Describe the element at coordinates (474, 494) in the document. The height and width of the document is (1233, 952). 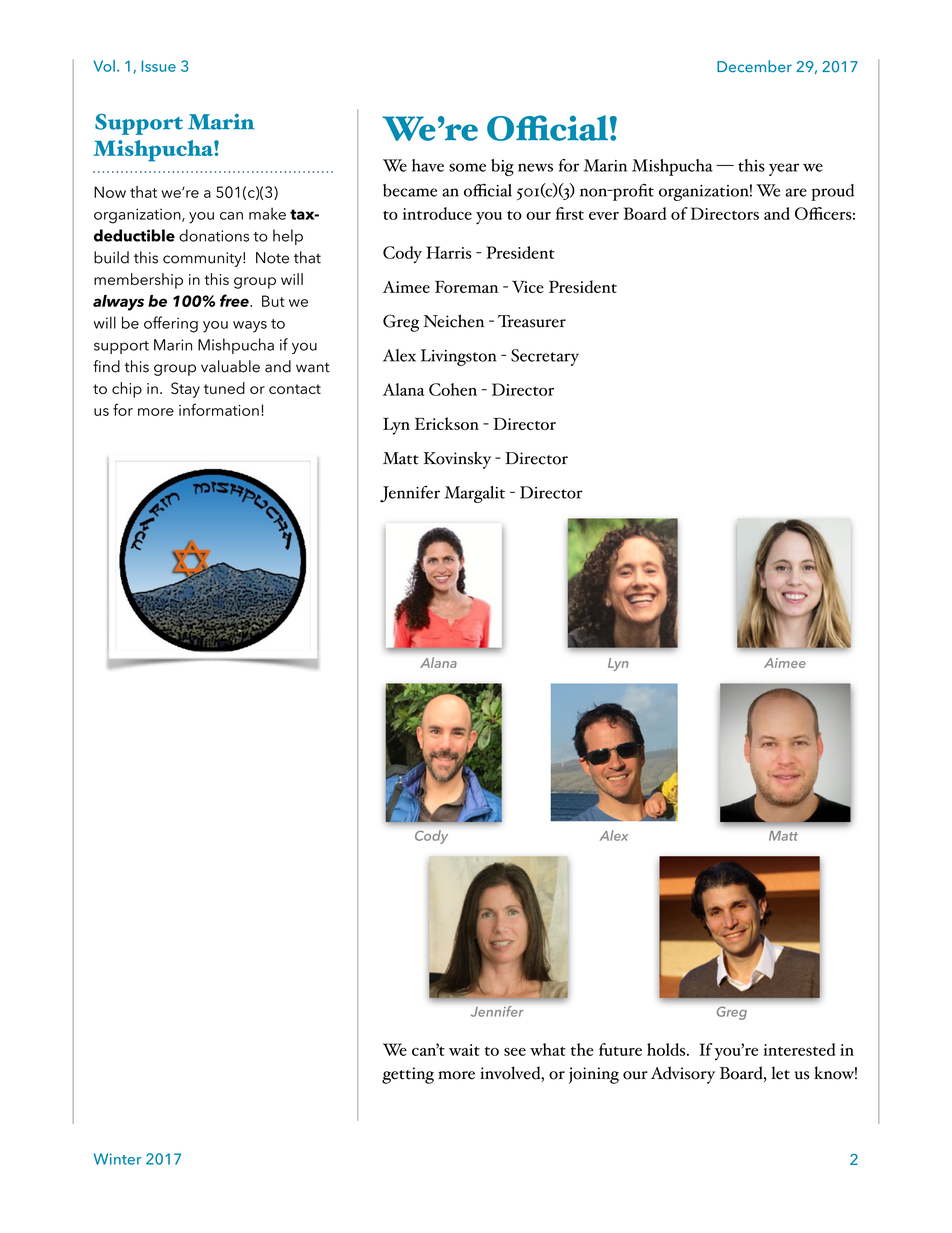
I see `Margalit` at that location.
